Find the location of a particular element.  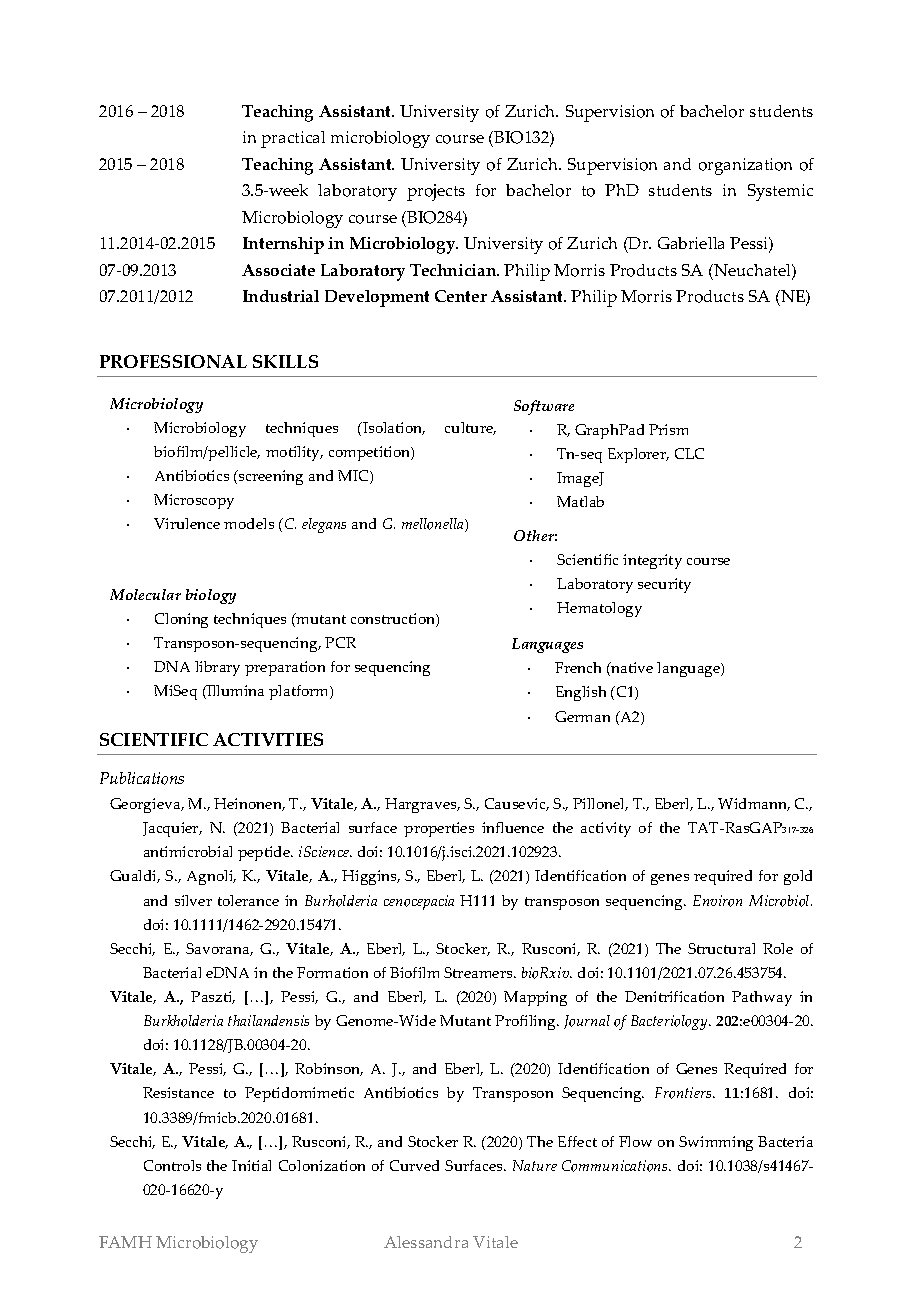

models is located at coordinates (249, 523).
